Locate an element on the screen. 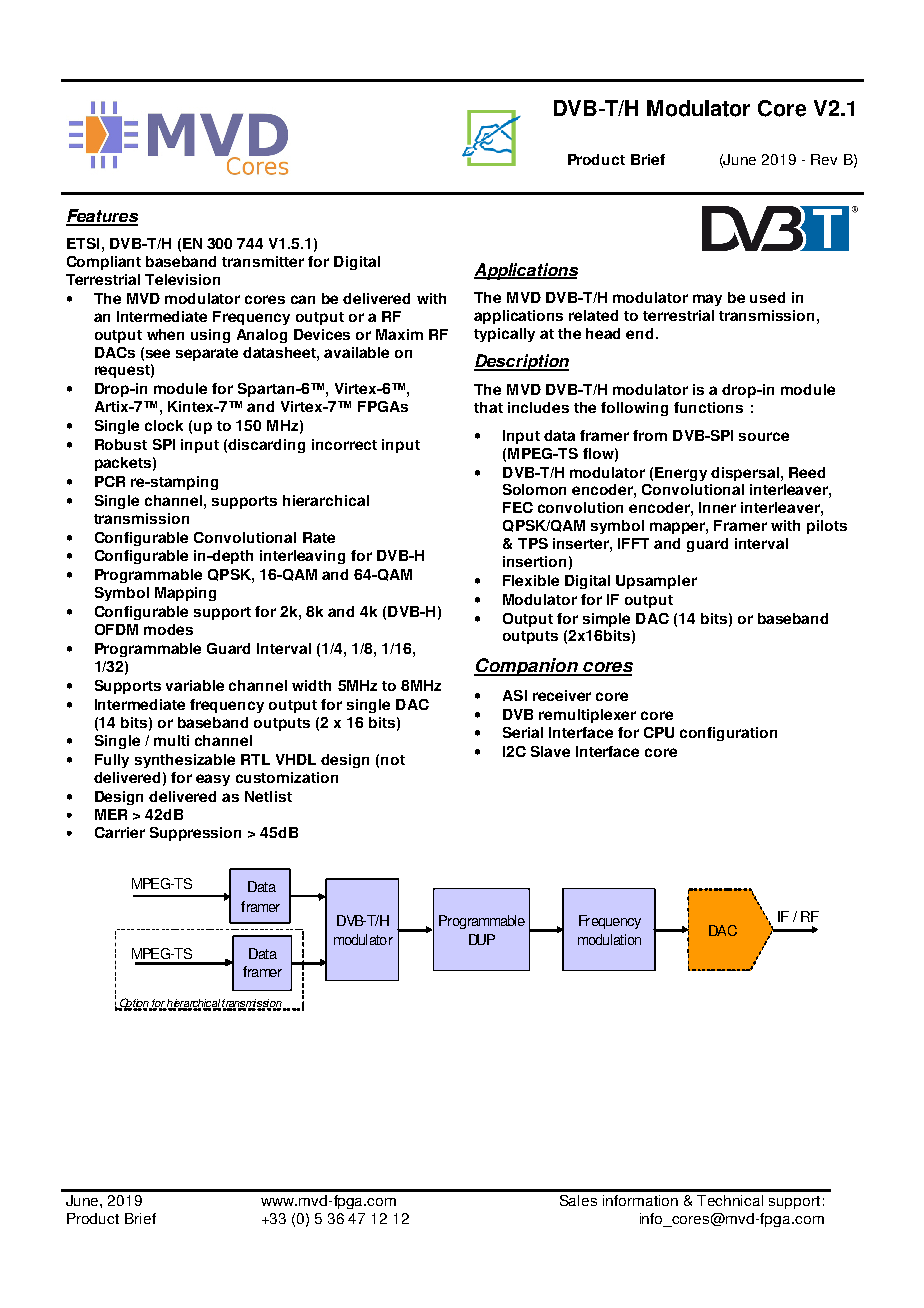 This screenshot has width=924, height=1308. modulation is located at coordinates (609, 939).
